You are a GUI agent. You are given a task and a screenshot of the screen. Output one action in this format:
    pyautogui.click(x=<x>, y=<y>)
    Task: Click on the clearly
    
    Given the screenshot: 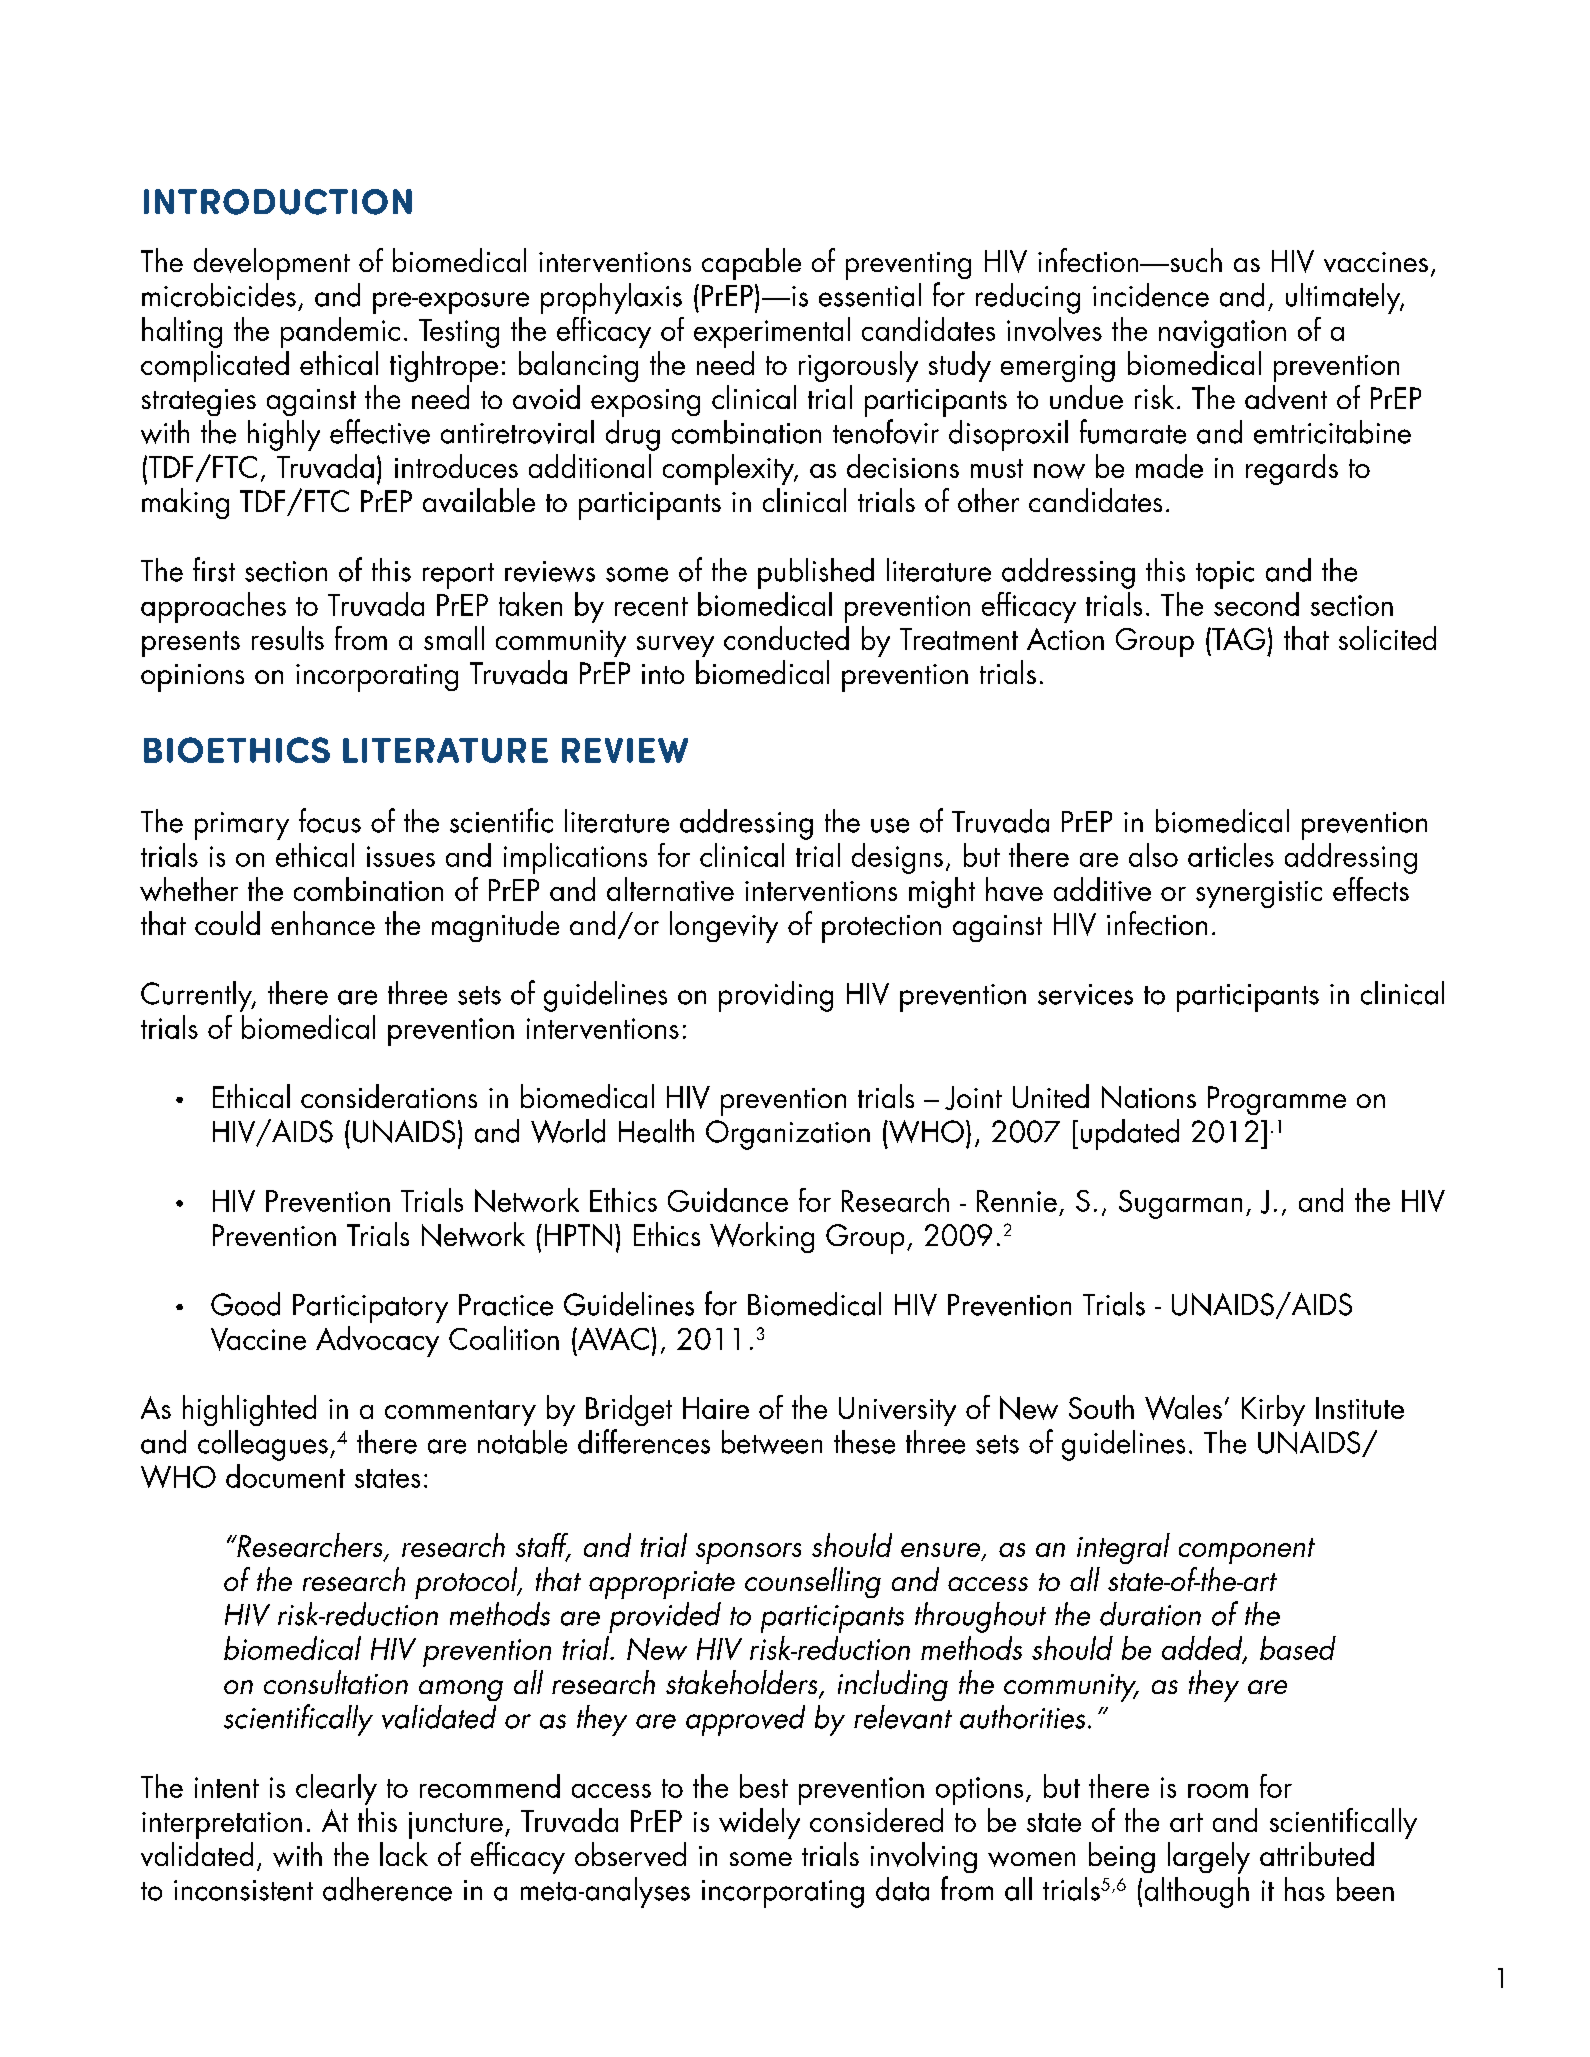 What is the action you would take?
    pyautogui.click(x=336, y=1789)
